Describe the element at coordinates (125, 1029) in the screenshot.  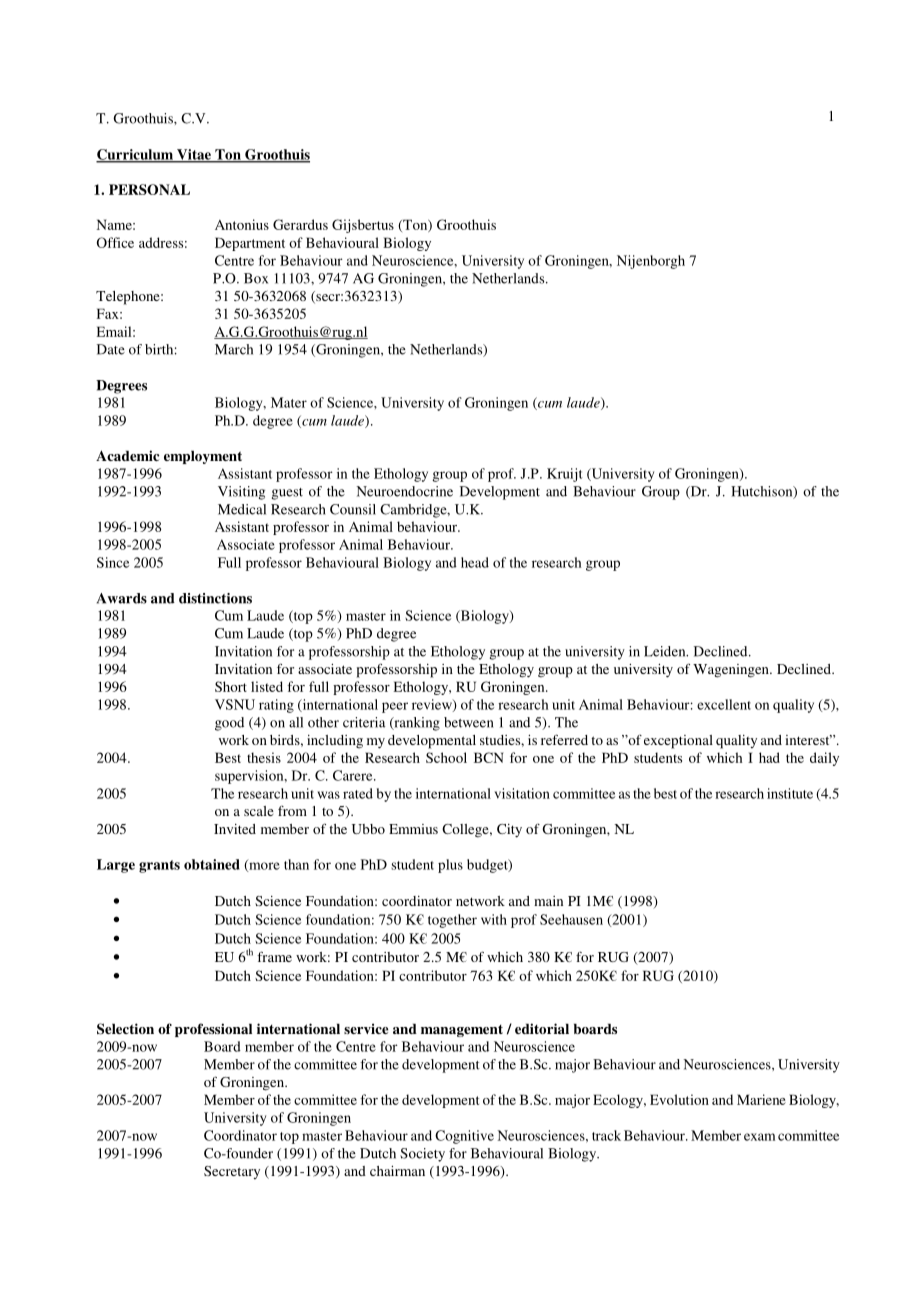
I see `Selection` at that location.
